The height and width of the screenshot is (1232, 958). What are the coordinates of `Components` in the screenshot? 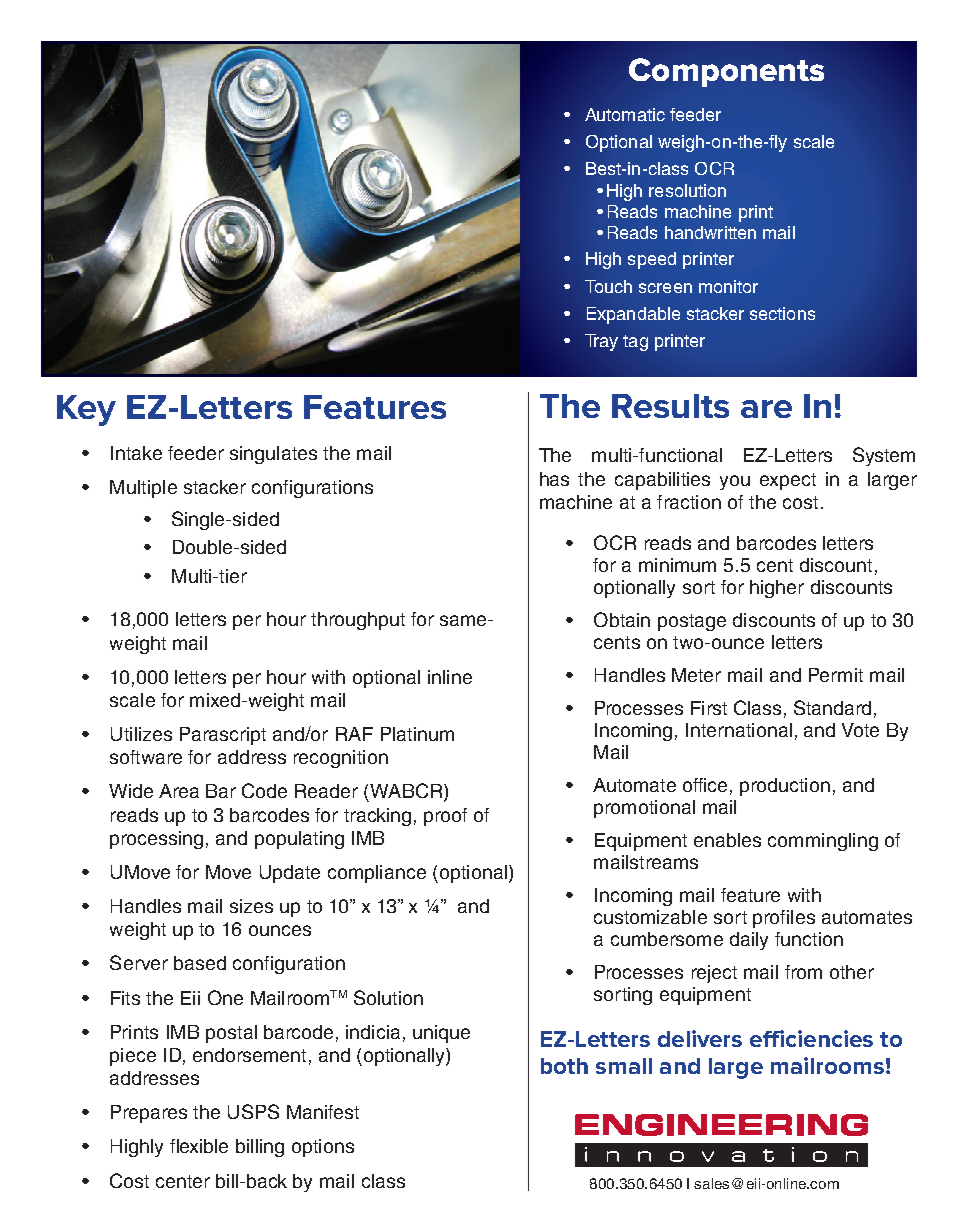 It's located at (726, 72).
